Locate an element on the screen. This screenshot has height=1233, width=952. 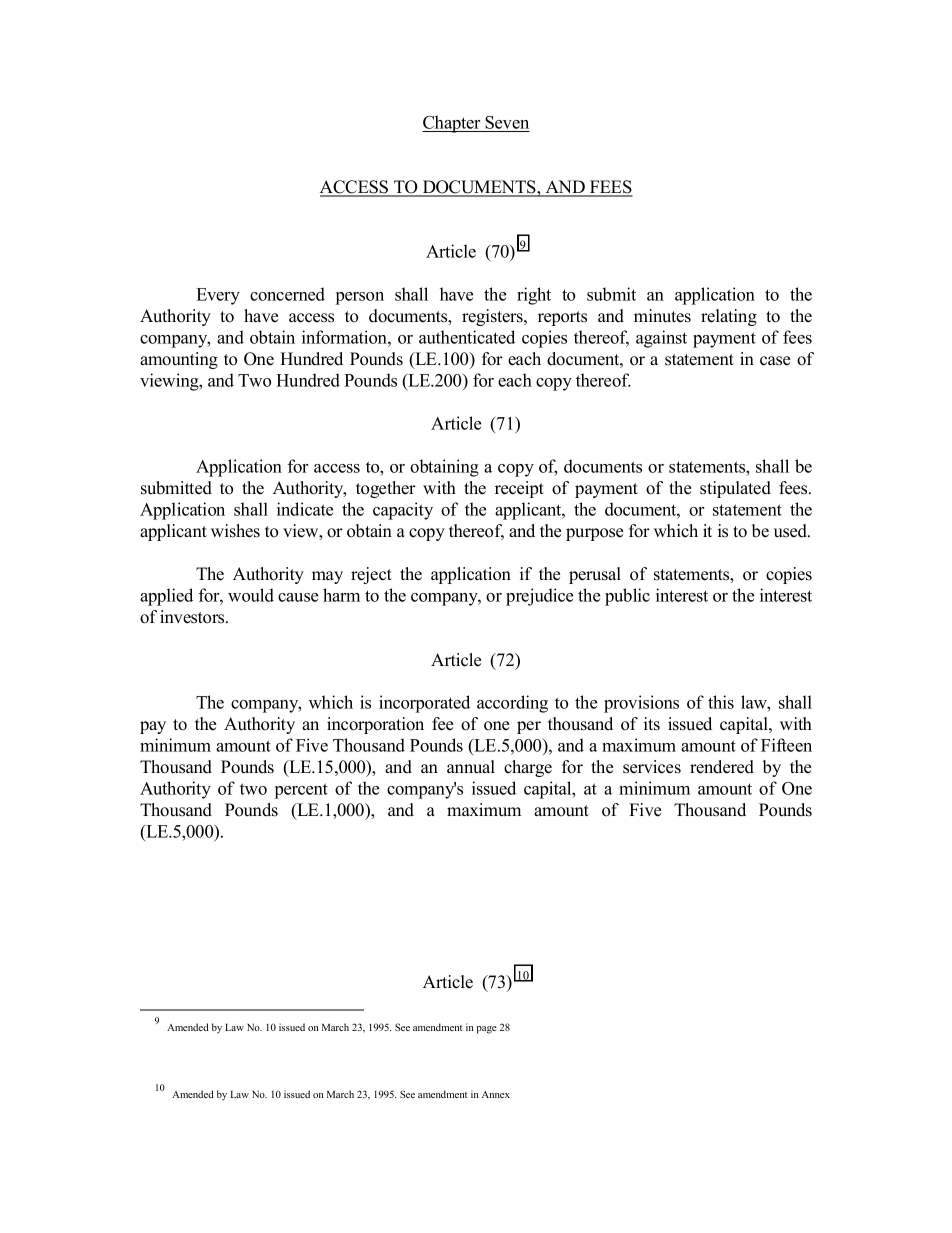
against is located at coordinates (661, 339).
